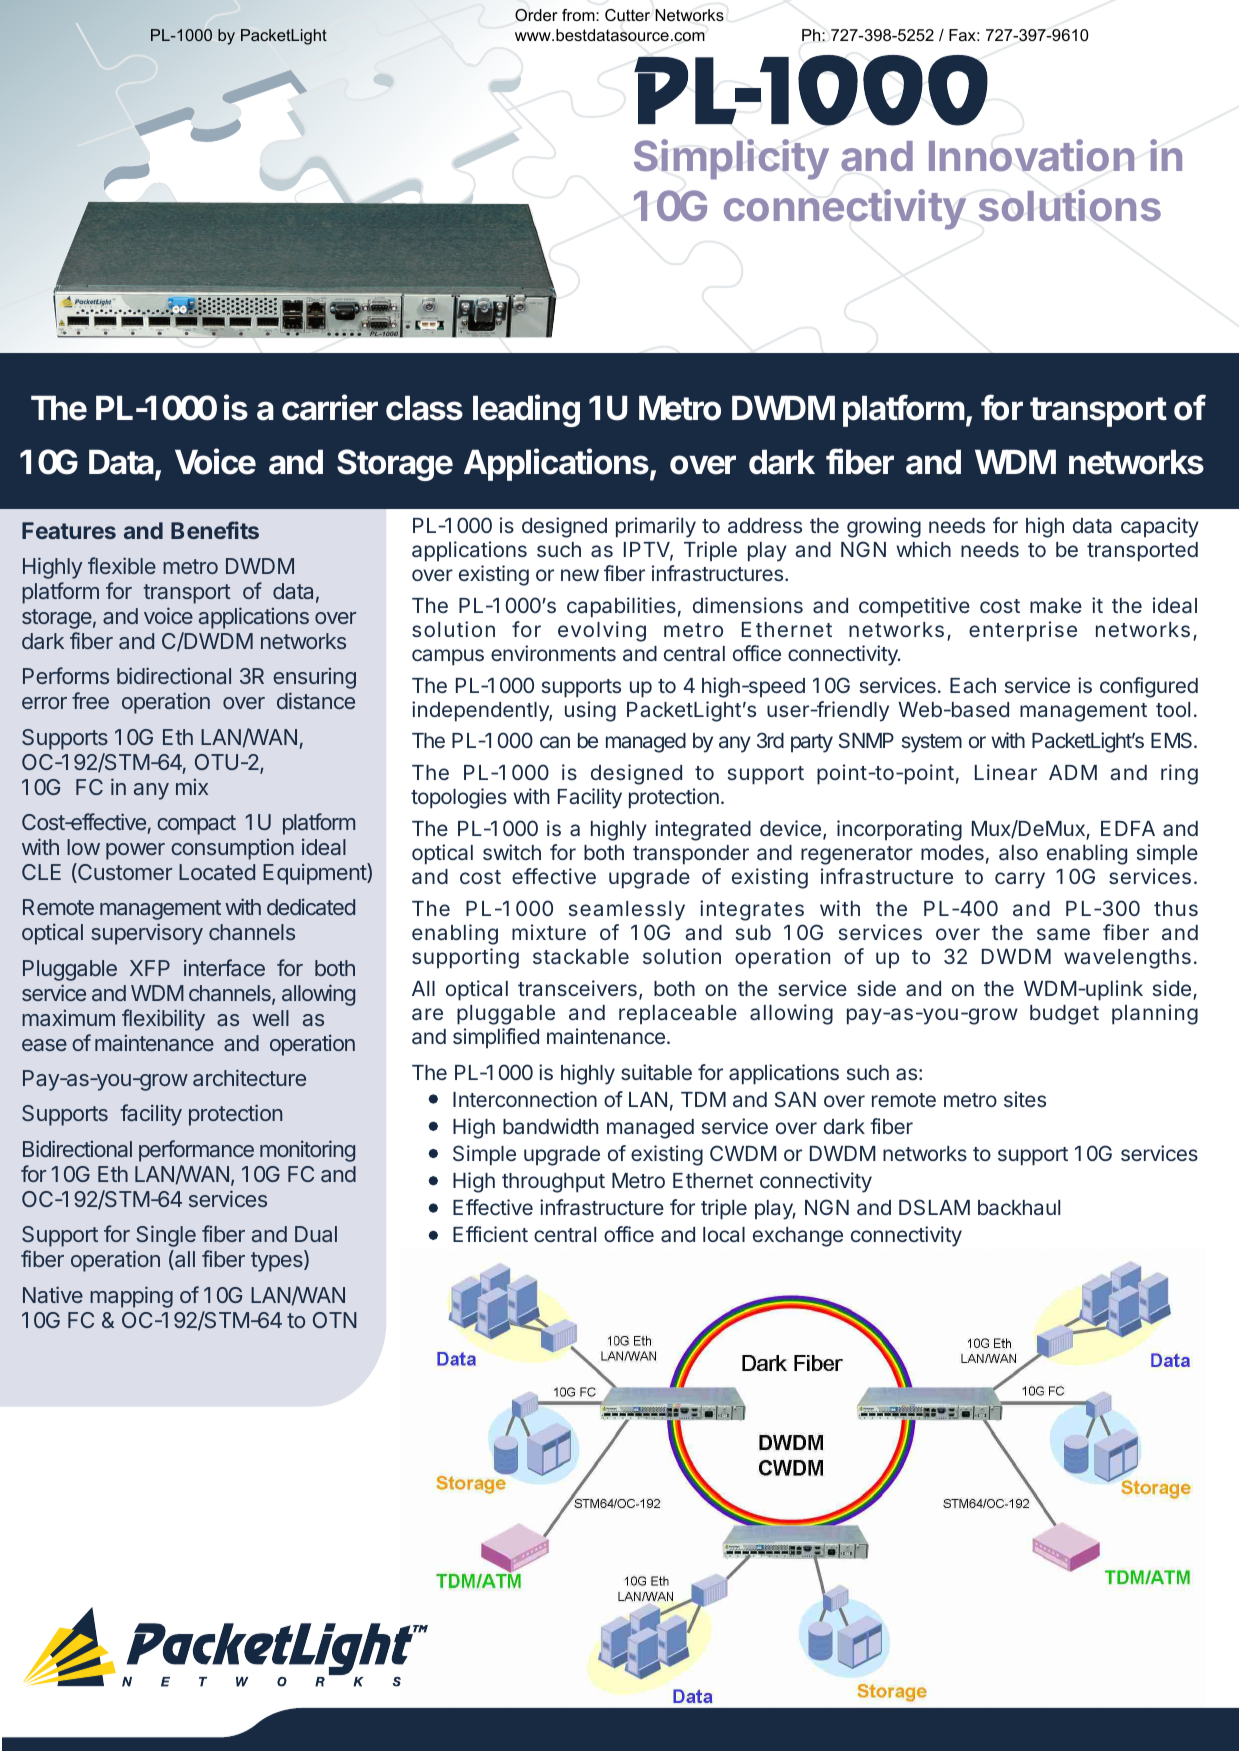  I want to click on flexibility, so click(163, 1020).
